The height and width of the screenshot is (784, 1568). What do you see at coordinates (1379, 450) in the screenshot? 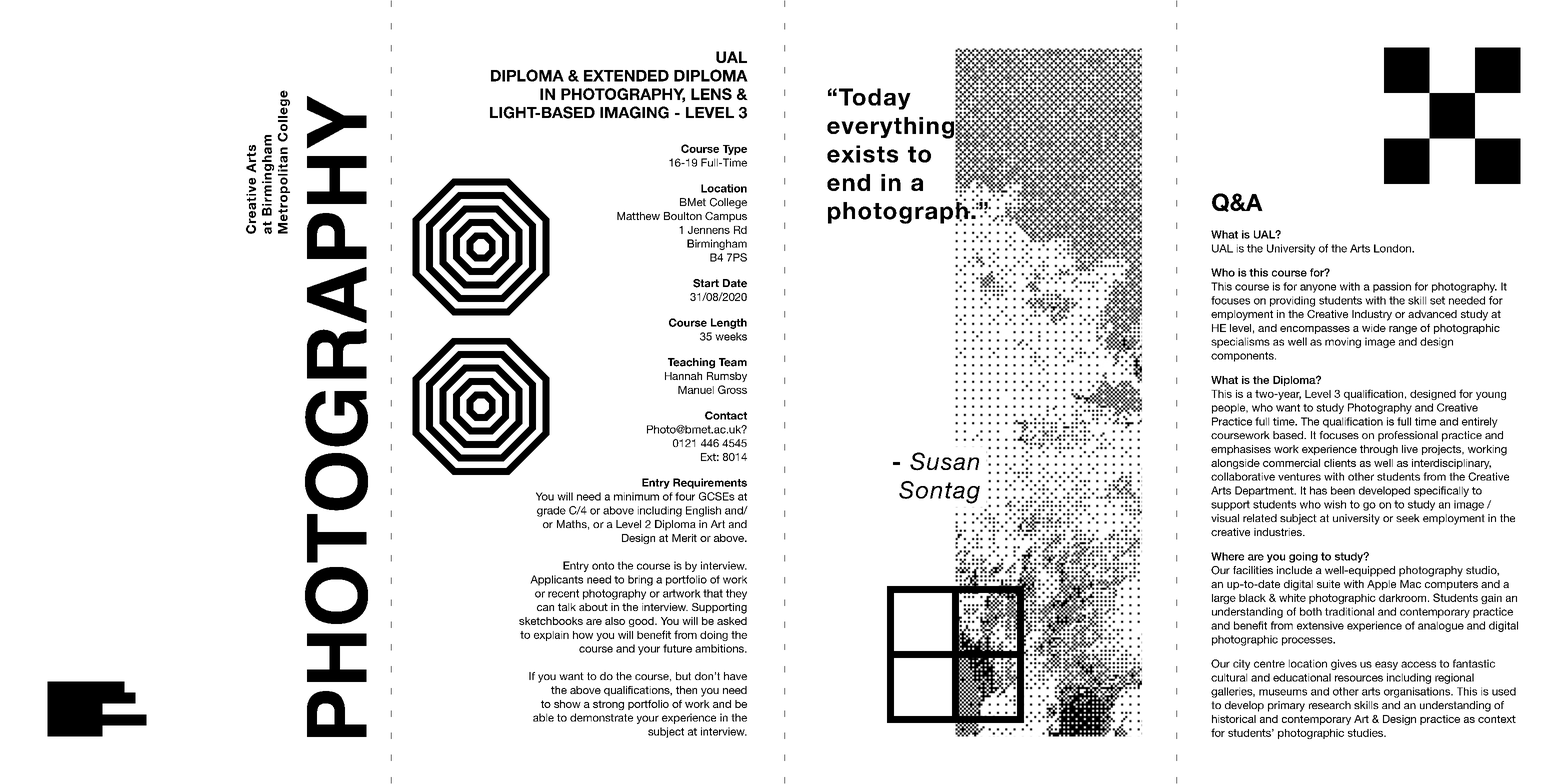
I see `through` at bounding box center [1379, 450].
